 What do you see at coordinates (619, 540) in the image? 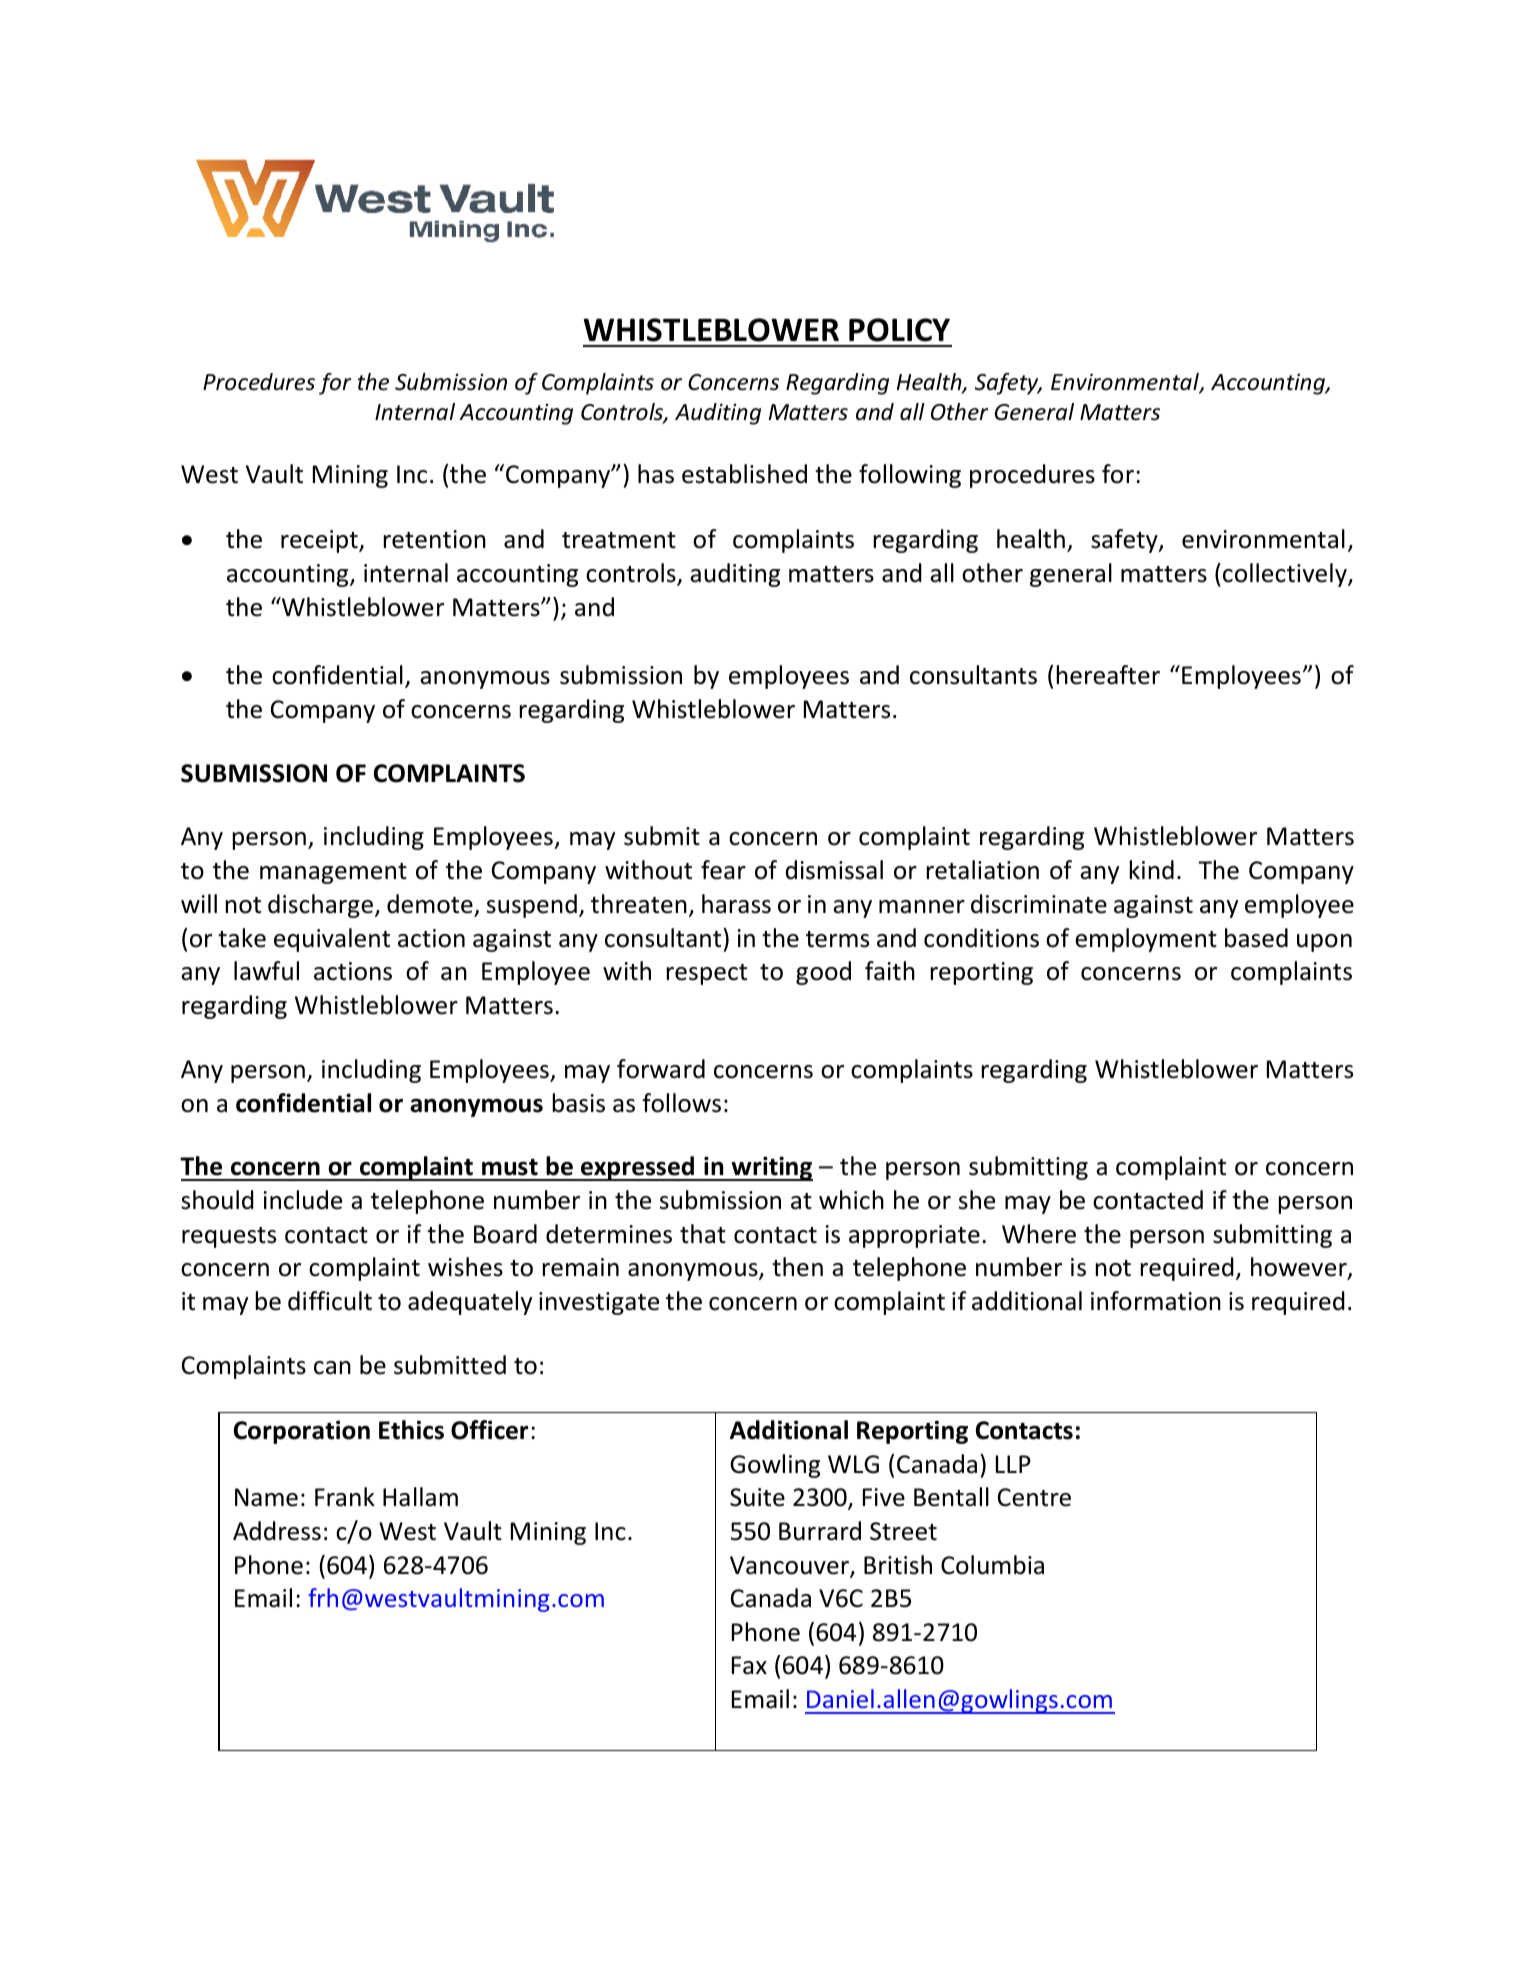
I see `treatment` at bounding box center [619, 540].
